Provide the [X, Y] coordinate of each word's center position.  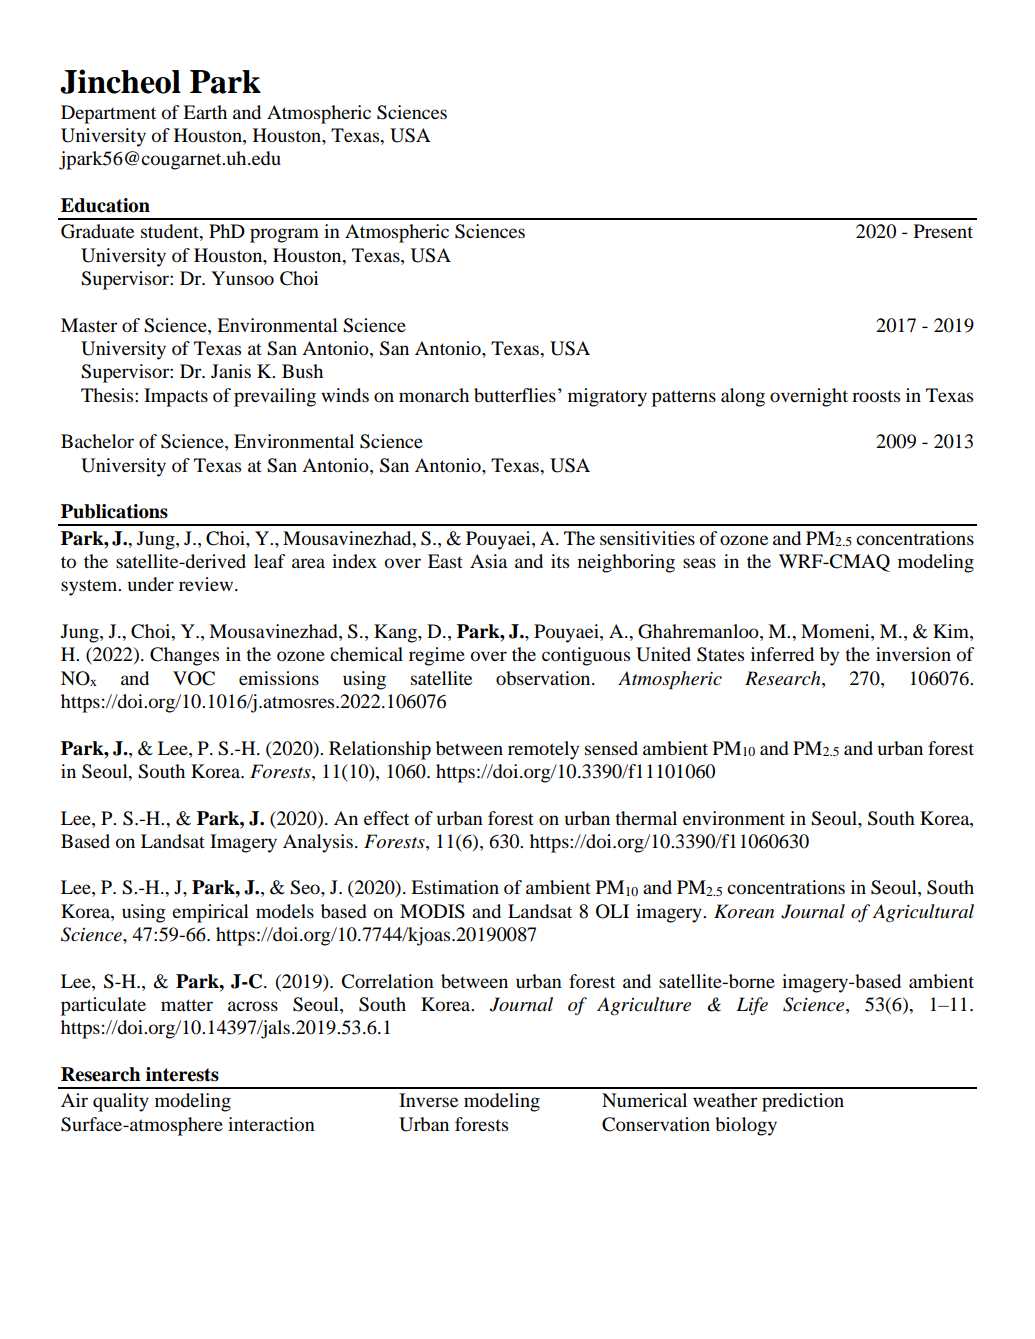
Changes [184, 656]
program [284, 235]
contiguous [586, 656]
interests [182, 1074]
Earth [205, 112]
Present [943, 231]
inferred [782, 654]
